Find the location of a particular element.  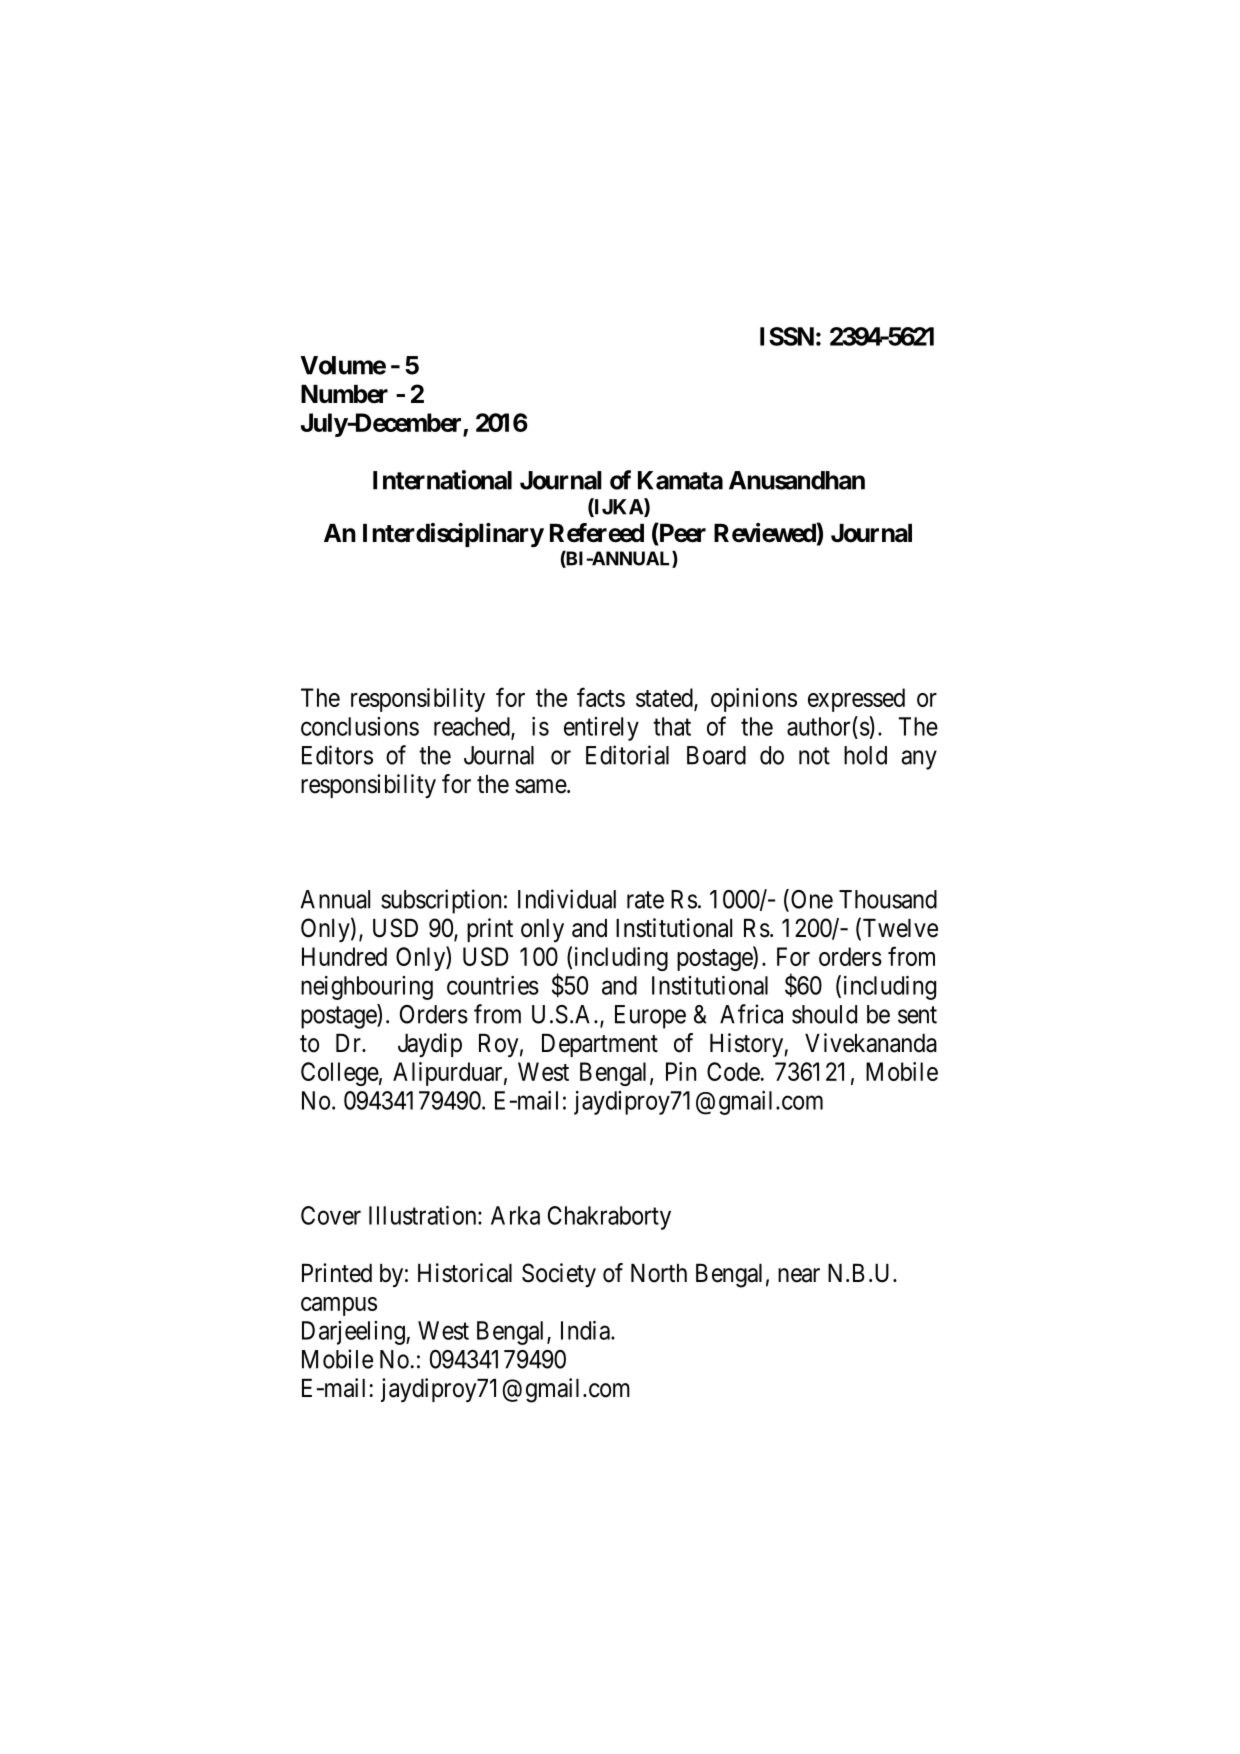

near is located at coordinates (799, 1275).
